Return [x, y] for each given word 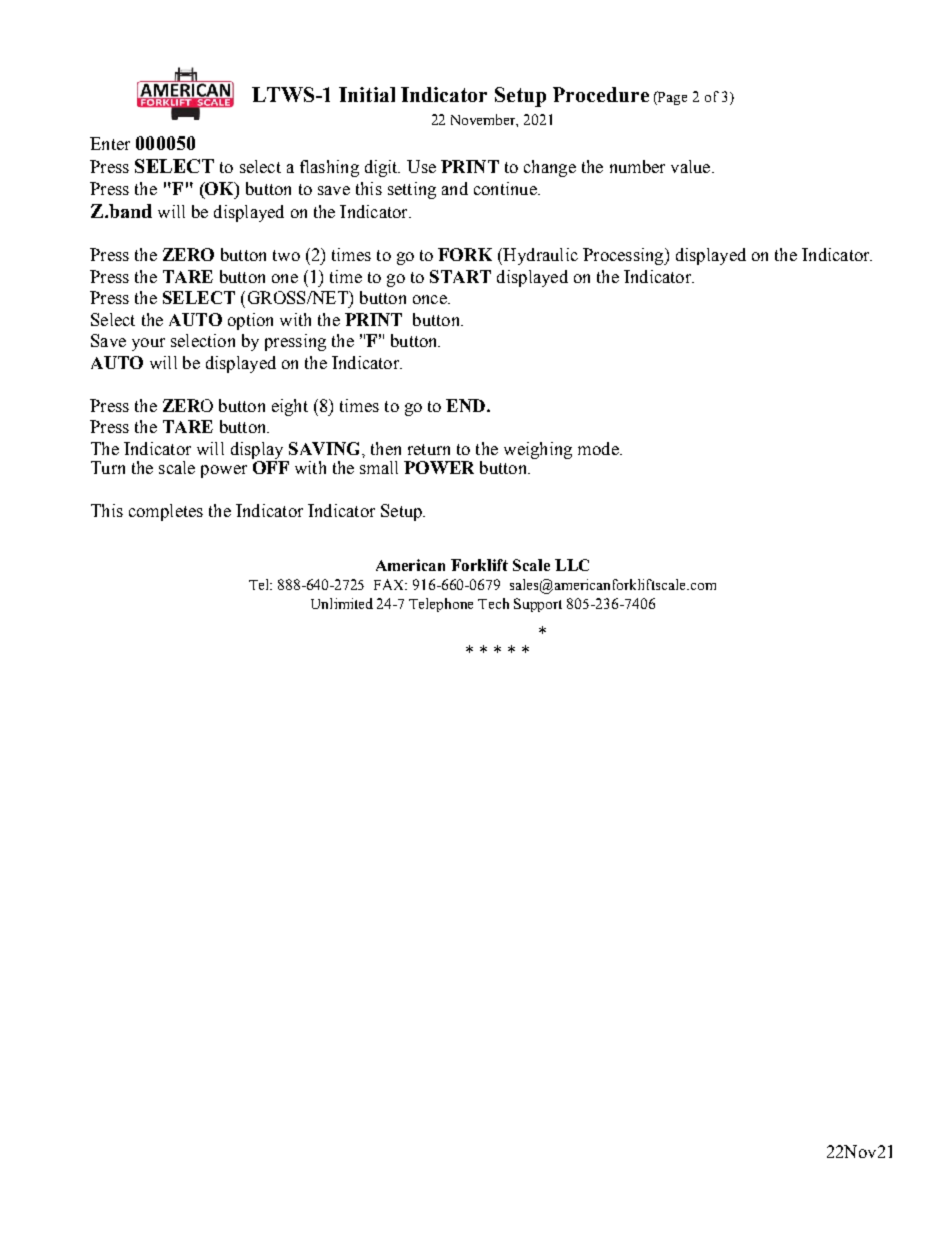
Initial [367, 94]
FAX [390, 584]
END [465, 405]
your [148, 344]
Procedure [601, 94]
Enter [110, 143]
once [431, 299]
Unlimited [342, 603]
